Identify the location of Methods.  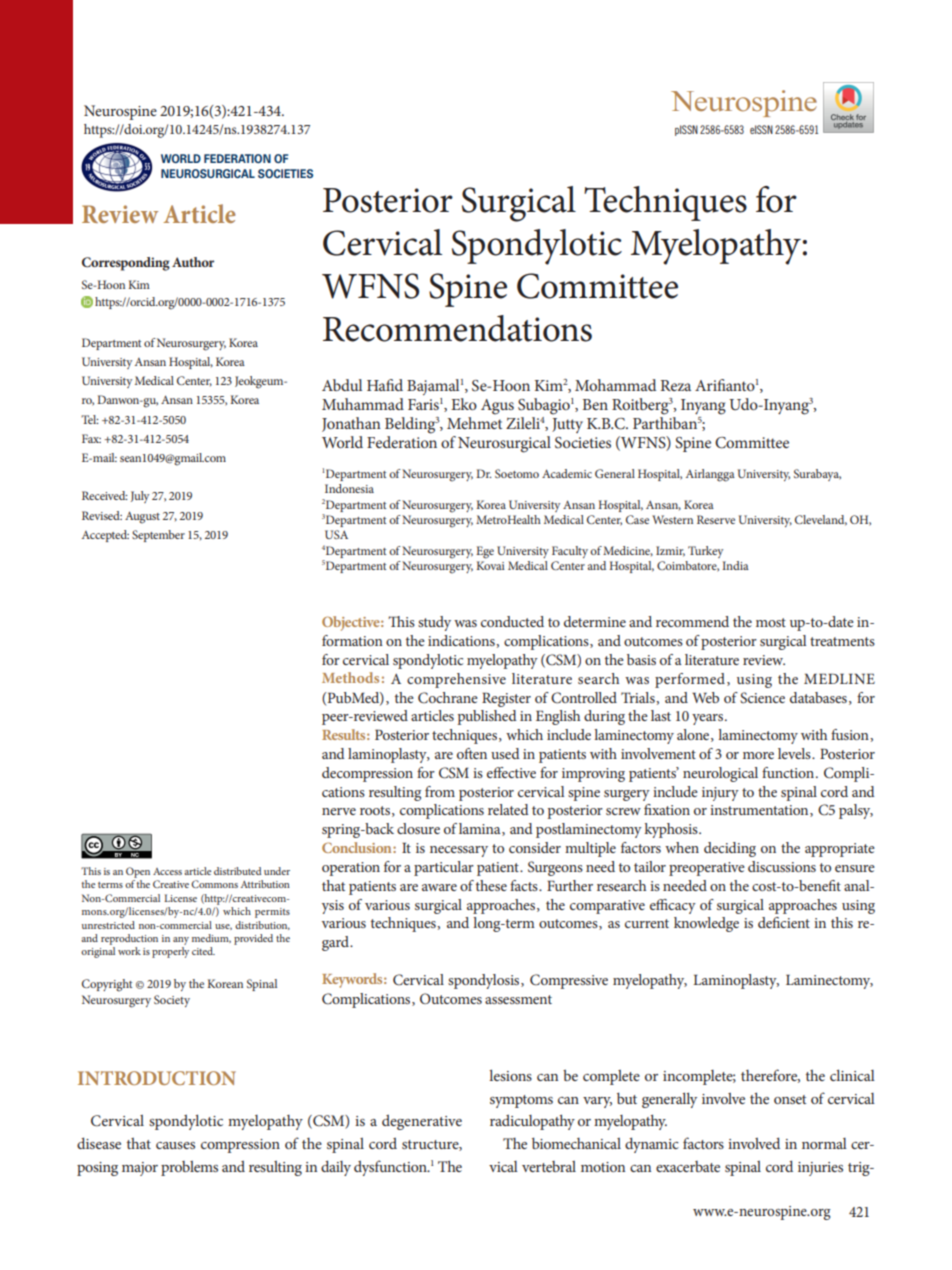
(350, 677).
